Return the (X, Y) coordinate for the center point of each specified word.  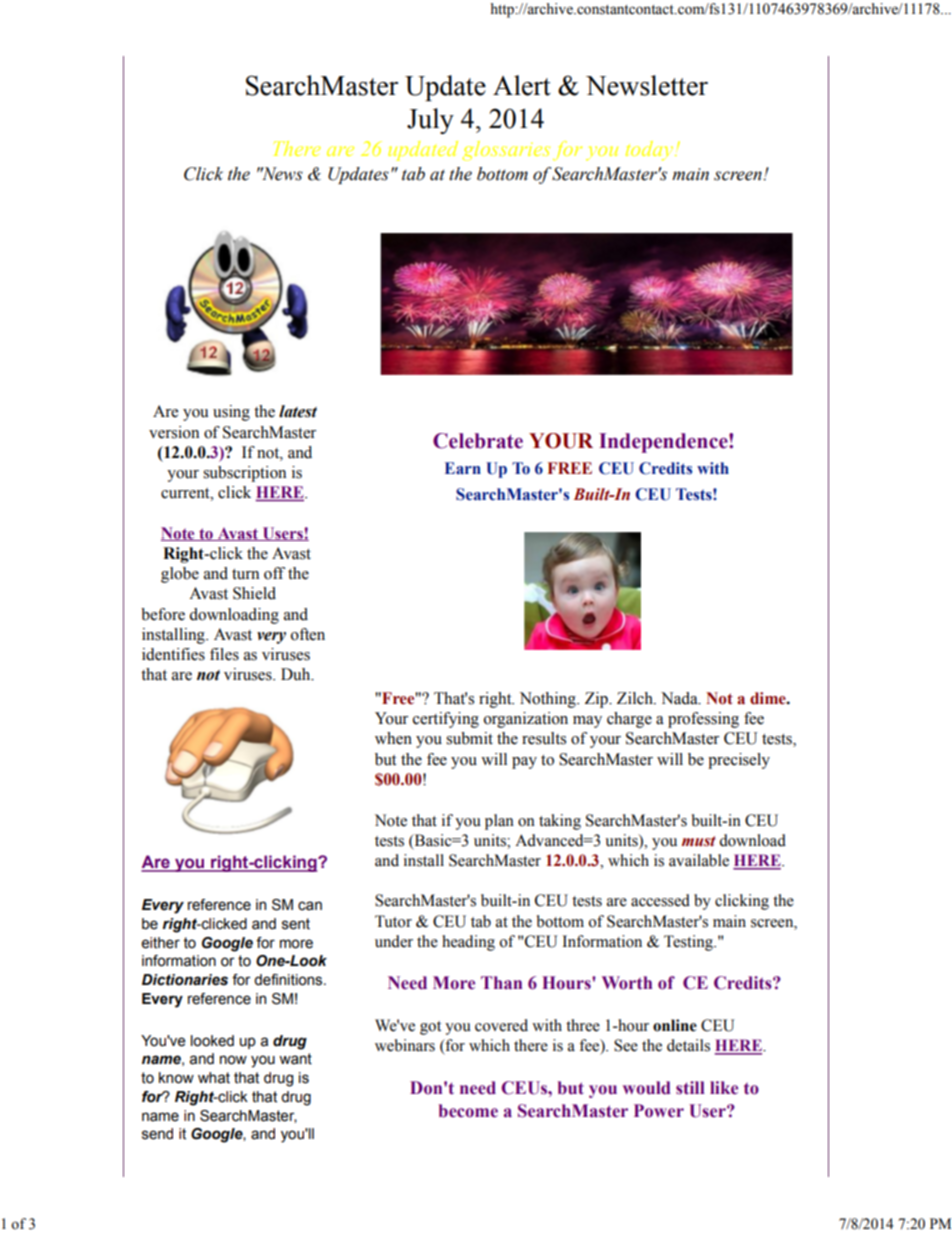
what (214, 1078)
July (430, 121)
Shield (254, 593)
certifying (446, 720)
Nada (680, 698)
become (468, 1111)
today (651, 151)
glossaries (506, 151)
